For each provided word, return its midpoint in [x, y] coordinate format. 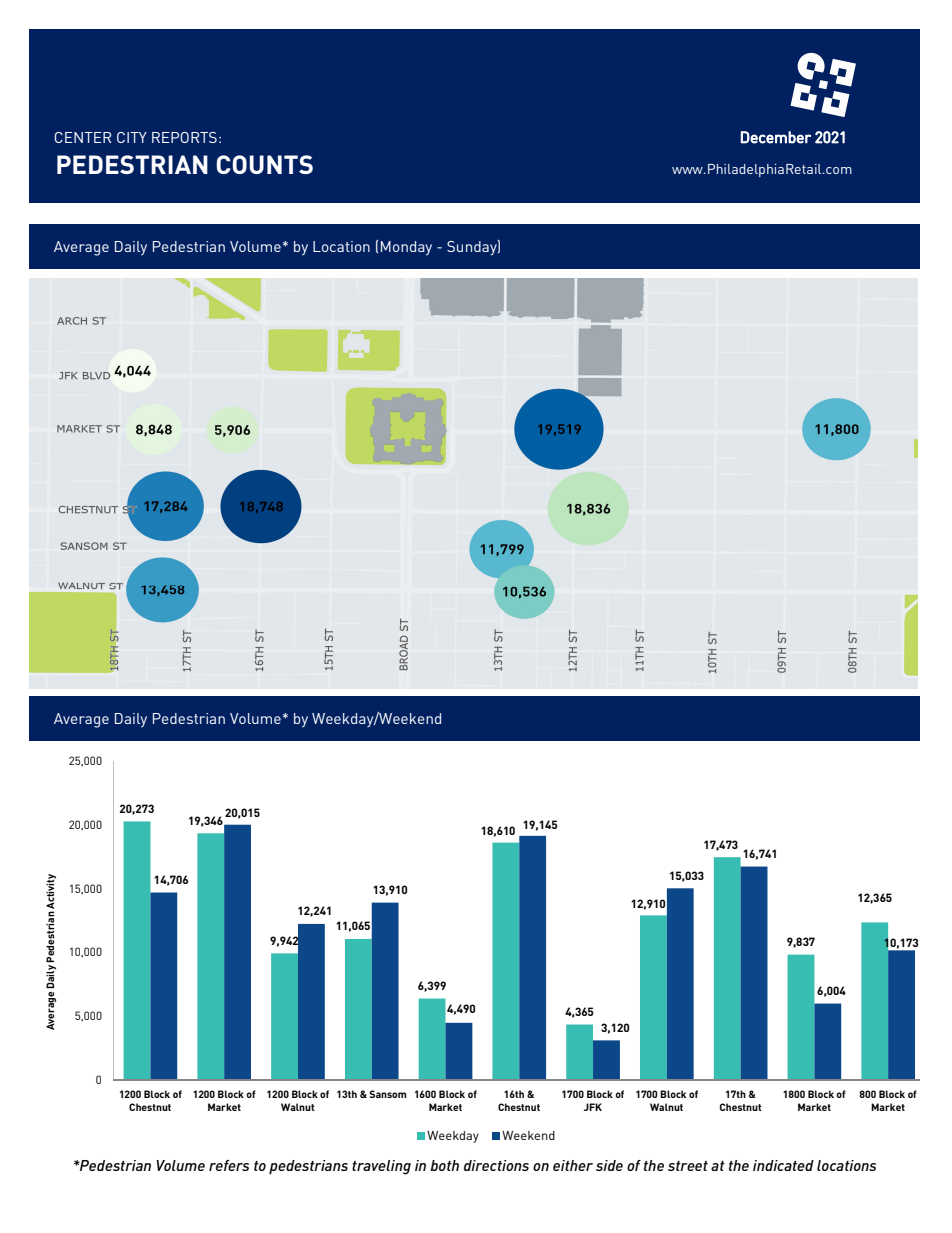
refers [229, 1165]
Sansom [387, 1094]
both [444, 1165]
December [775, 137]
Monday [406, 248]
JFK [593, 1107]
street [688, 1166]
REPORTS [184, 137]
